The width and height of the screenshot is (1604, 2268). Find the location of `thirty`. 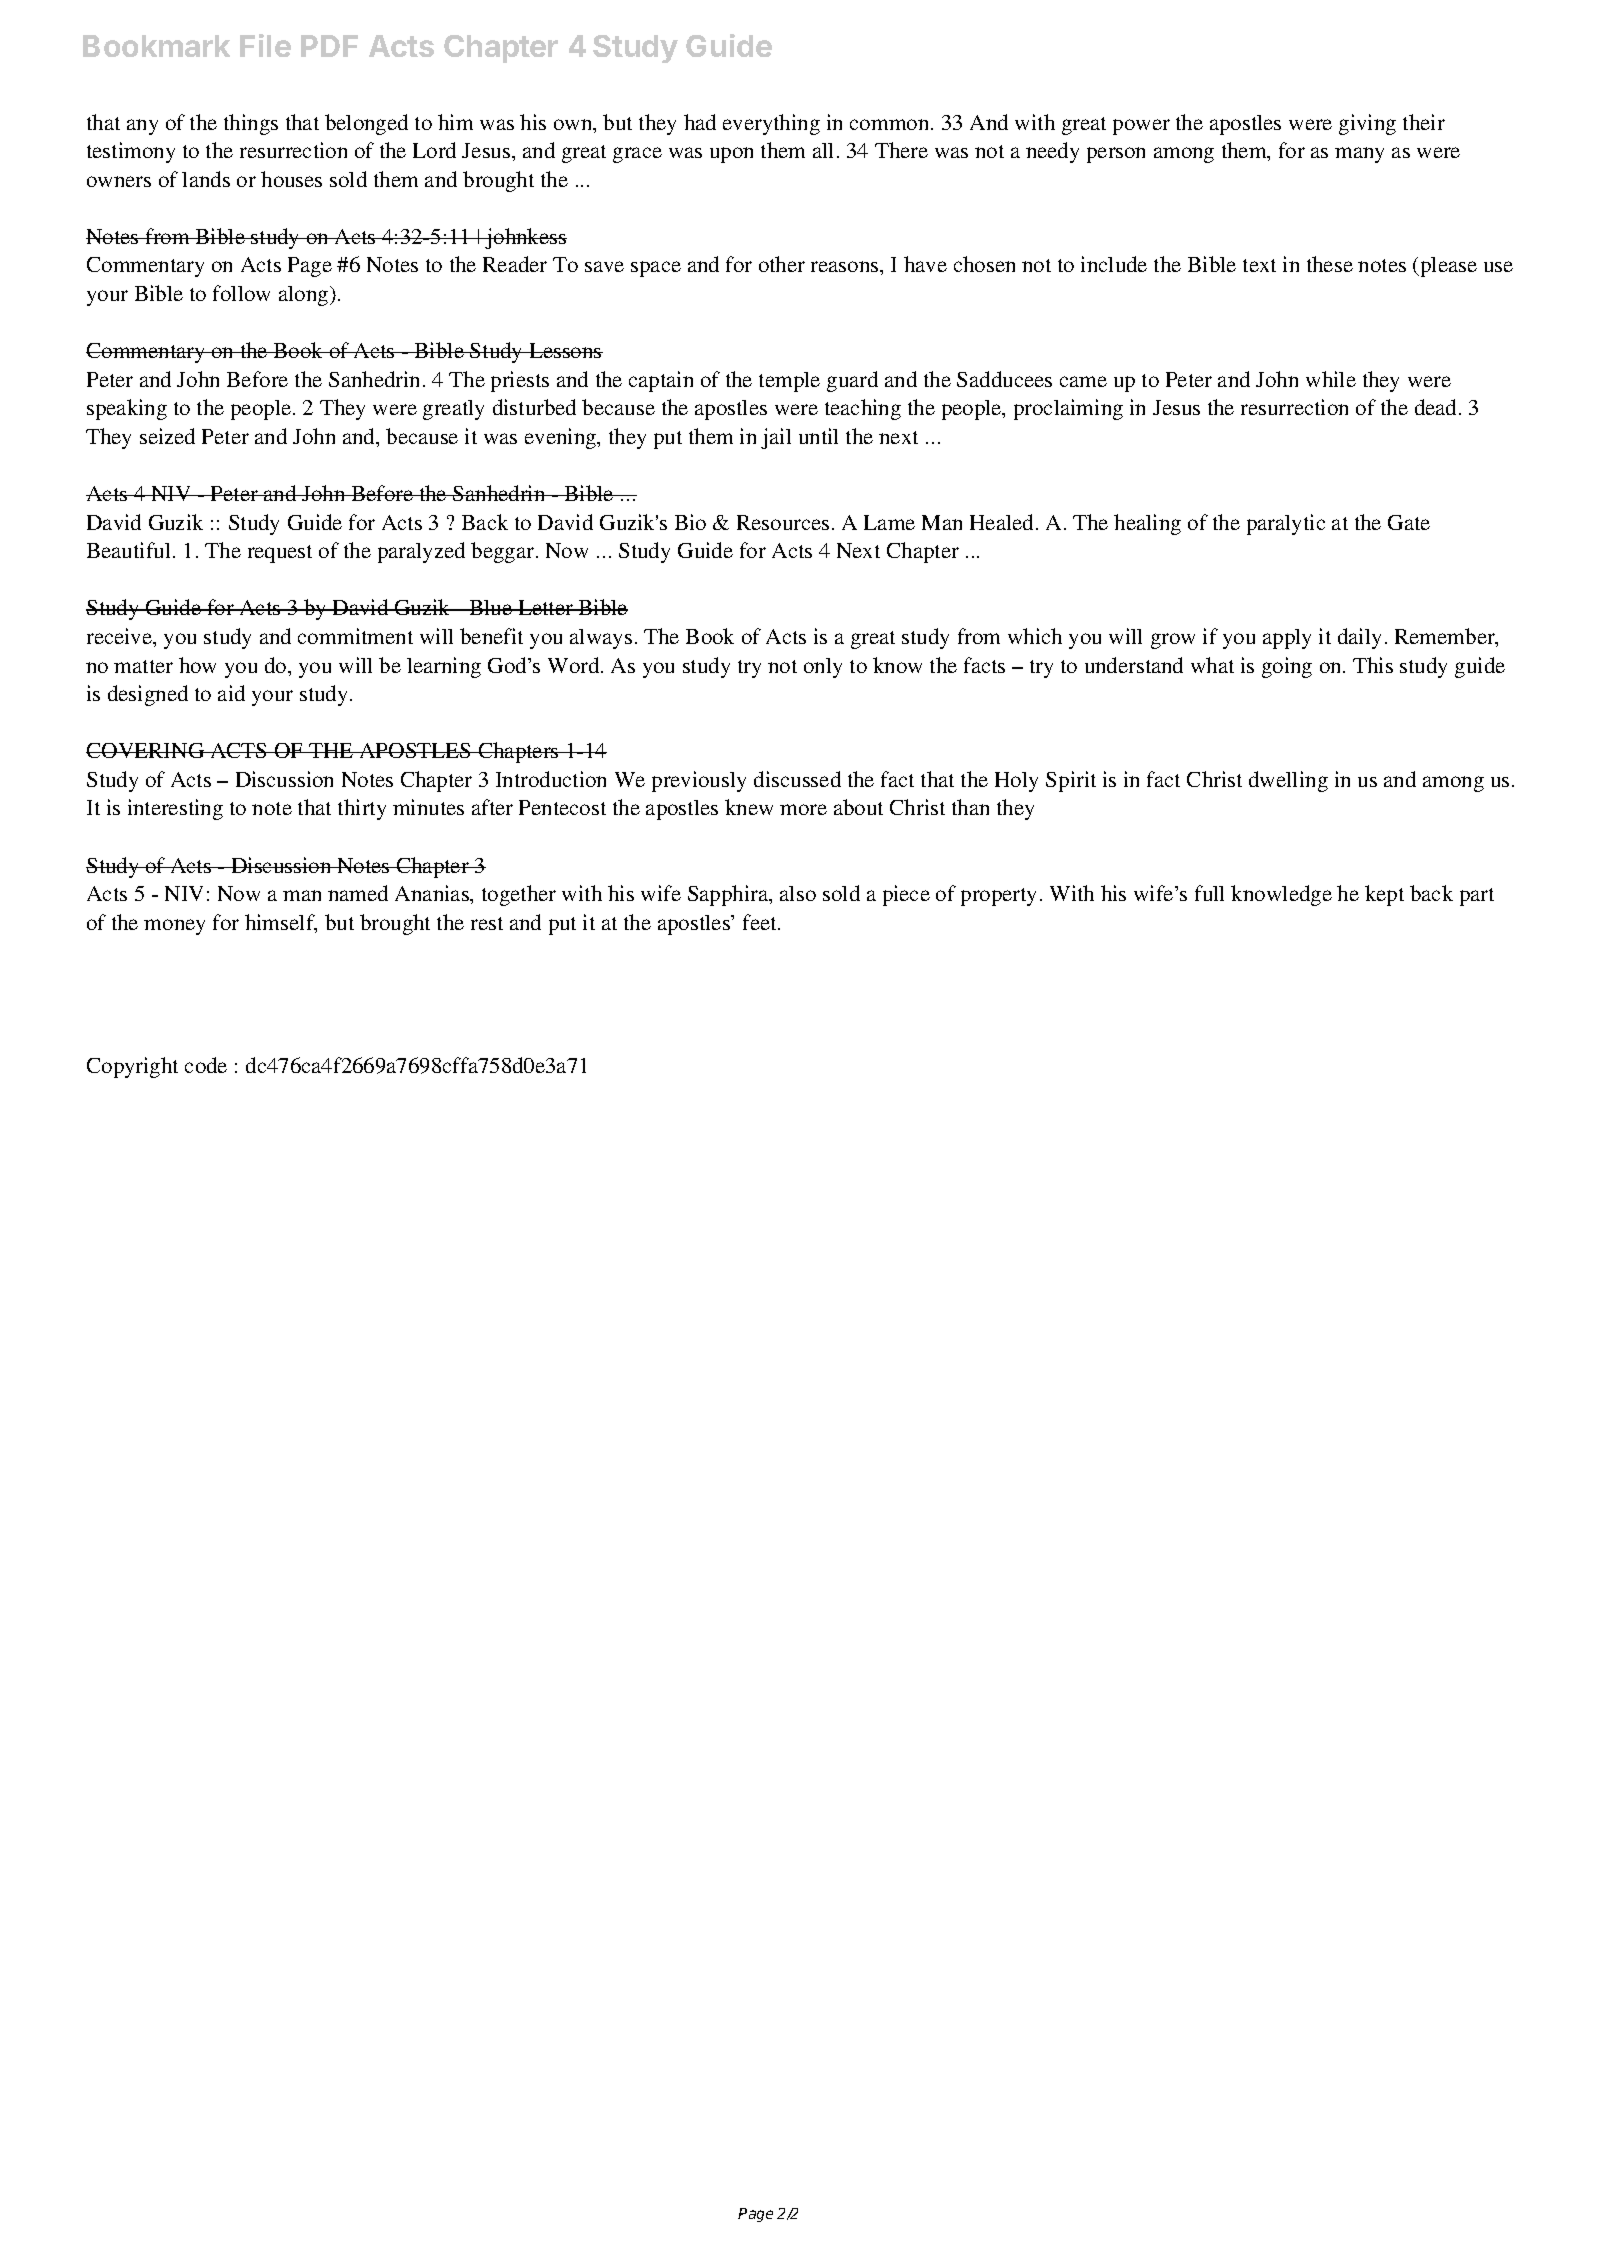

thirty is located at coordinates (362, 809).
